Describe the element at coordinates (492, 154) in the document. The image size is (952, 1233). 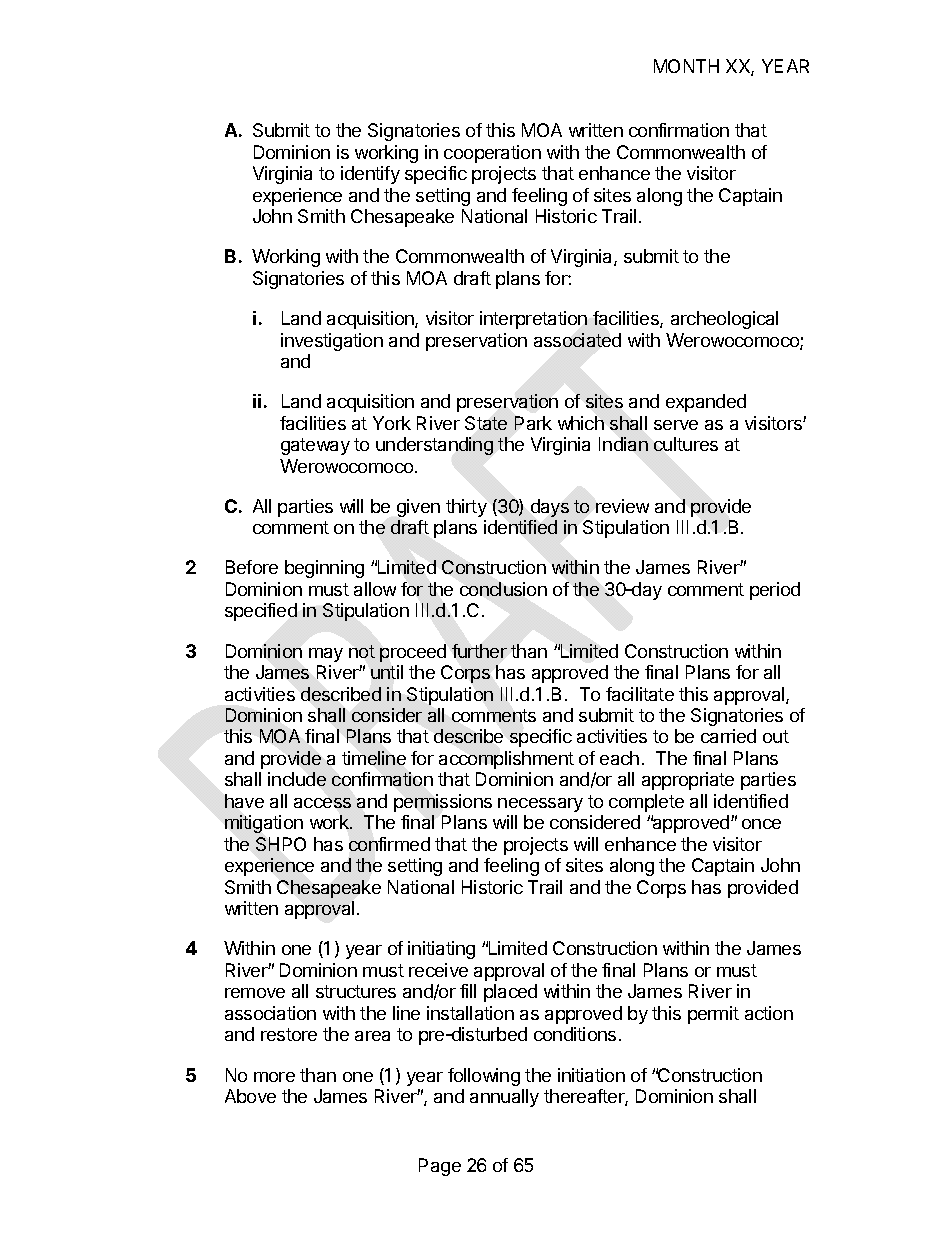
I see `cooperation` at that location.
